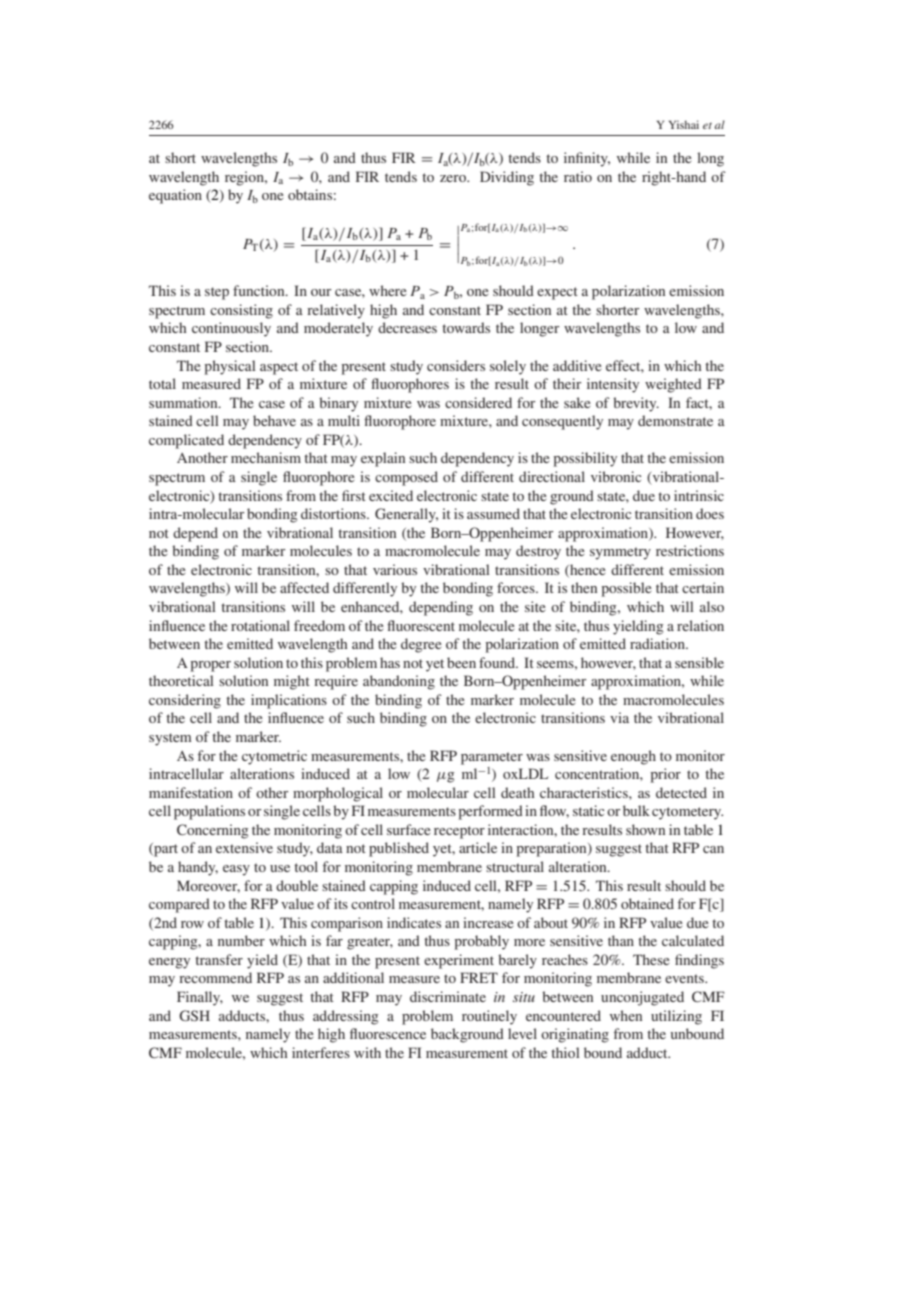  Describe the element at coordinates (492, 758) in the document. I see `parameter` at that location.
